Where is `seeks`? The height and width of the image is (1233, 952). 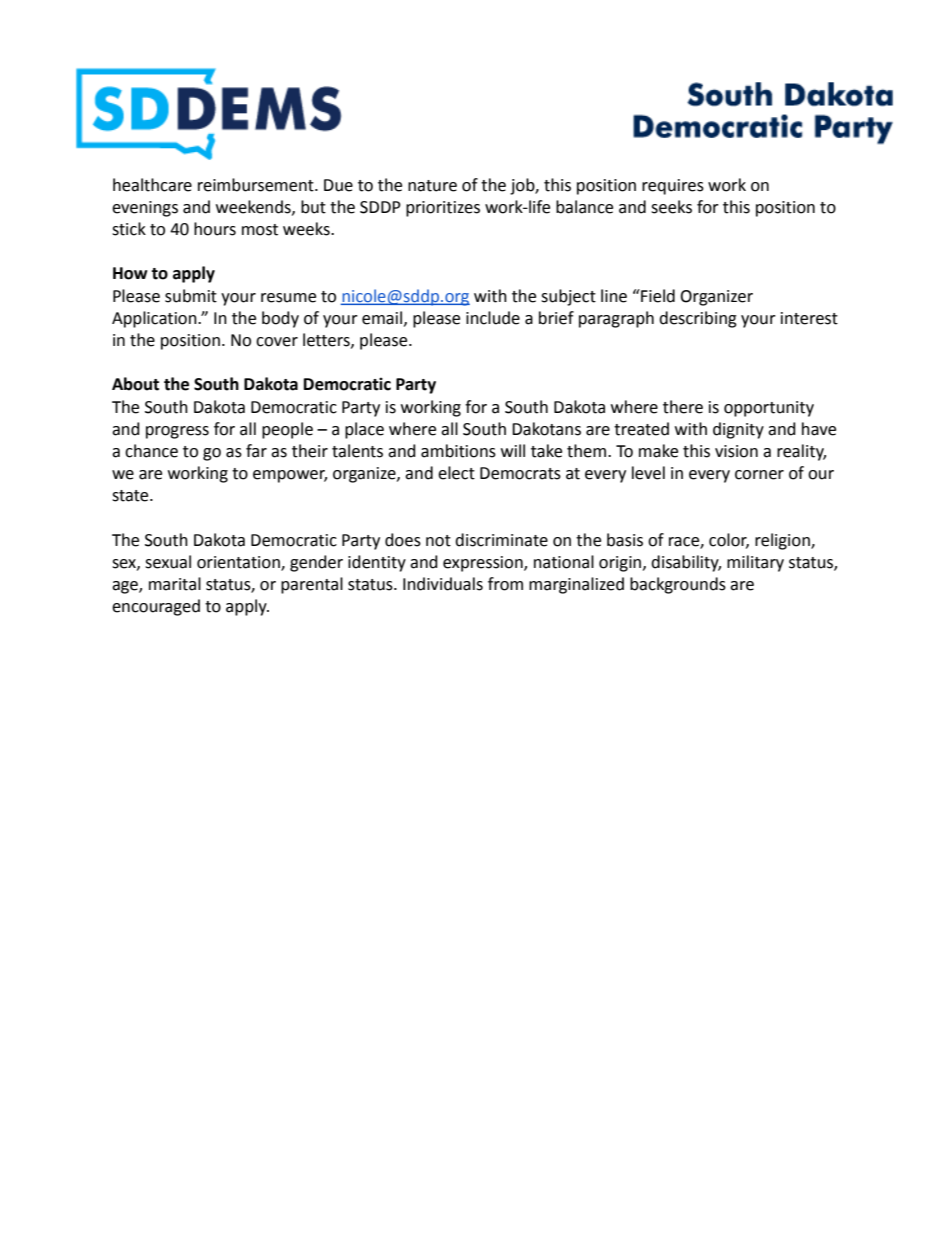
seeks is located at coordinates (671, 207).
